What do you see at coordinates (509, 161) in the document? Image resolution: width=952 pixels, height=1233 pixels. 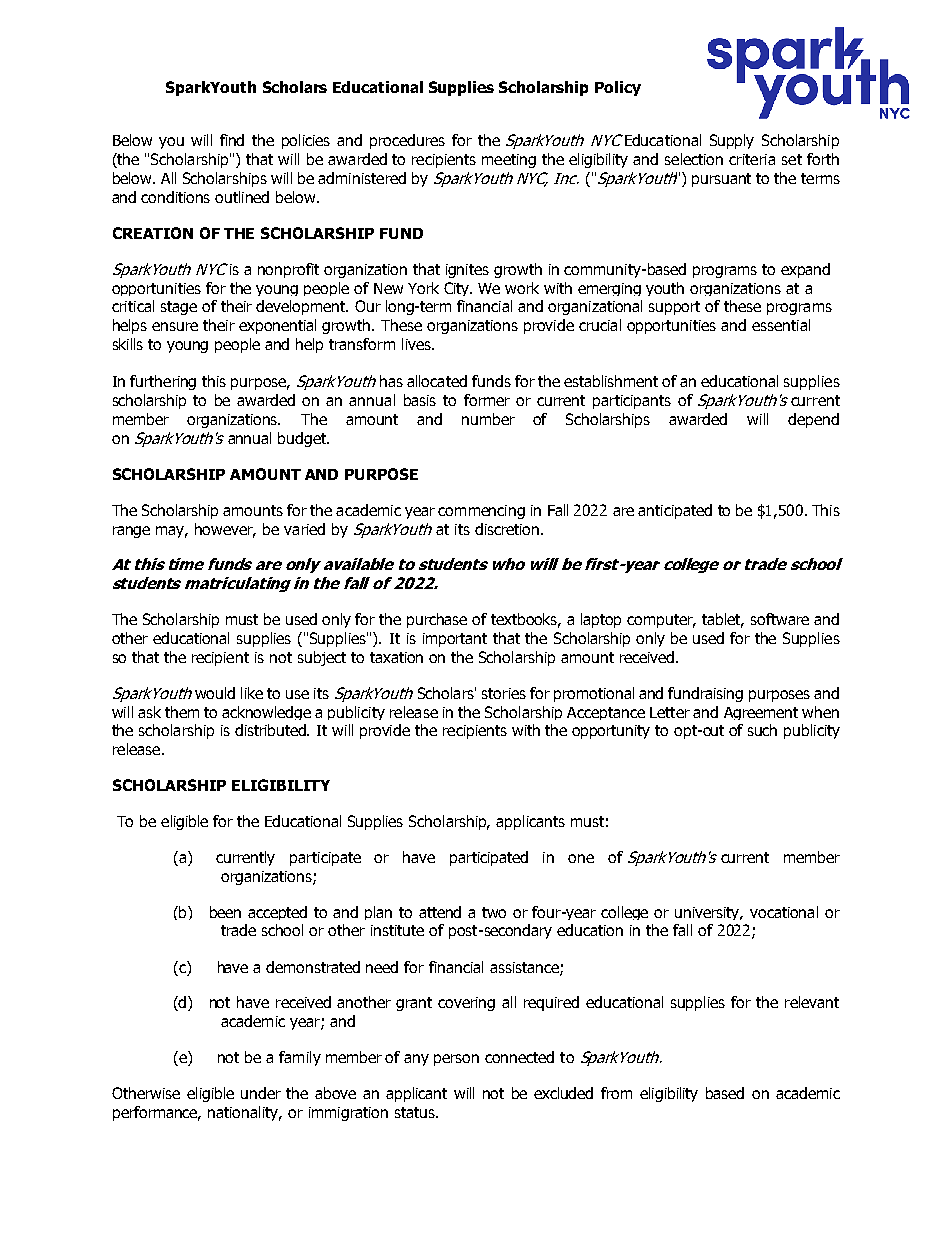 I see `meeting` at bounding box center [509, 161].
